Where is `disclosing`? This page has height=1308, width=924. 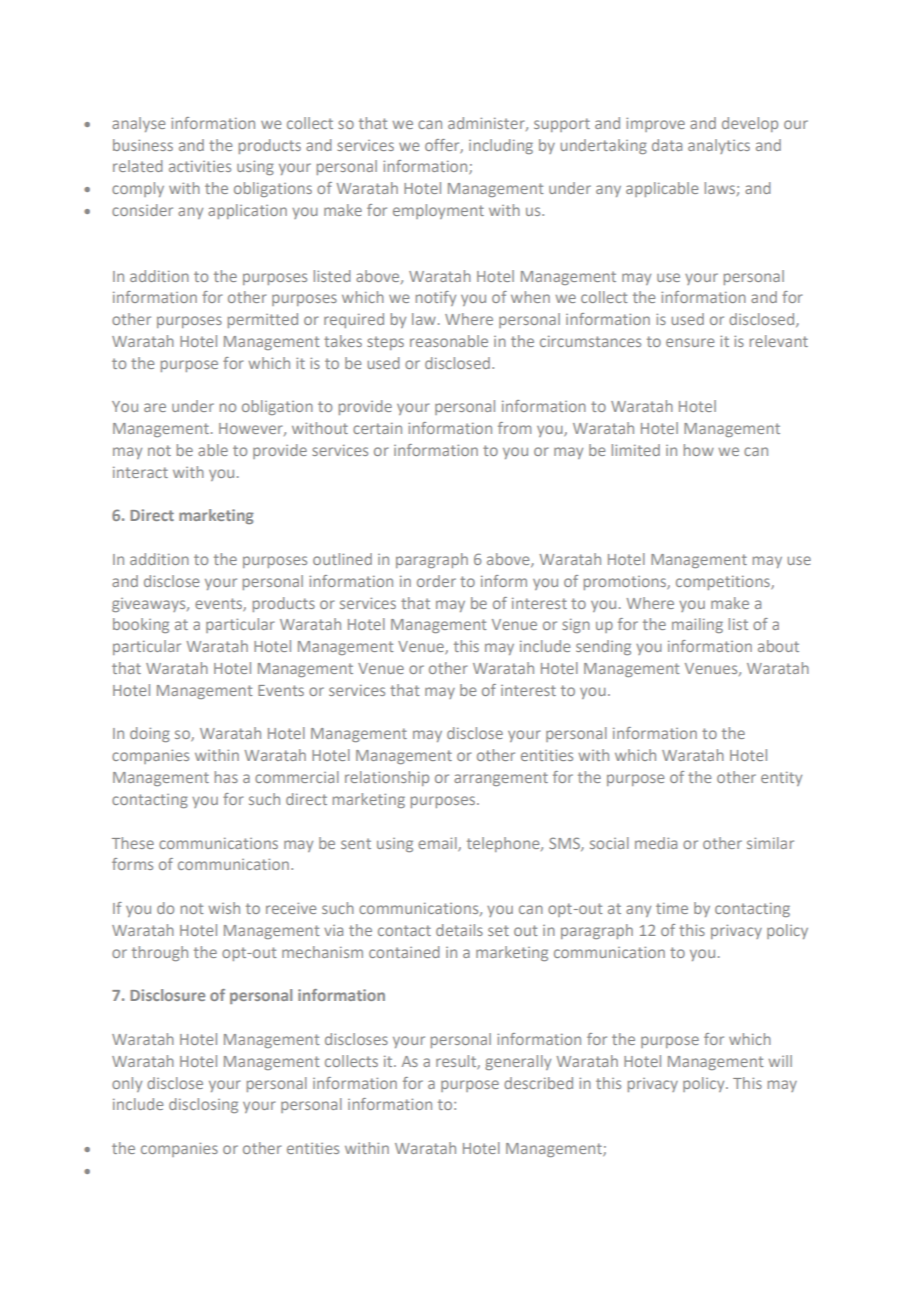 disclosing is located at coordinates (203, 1105).
